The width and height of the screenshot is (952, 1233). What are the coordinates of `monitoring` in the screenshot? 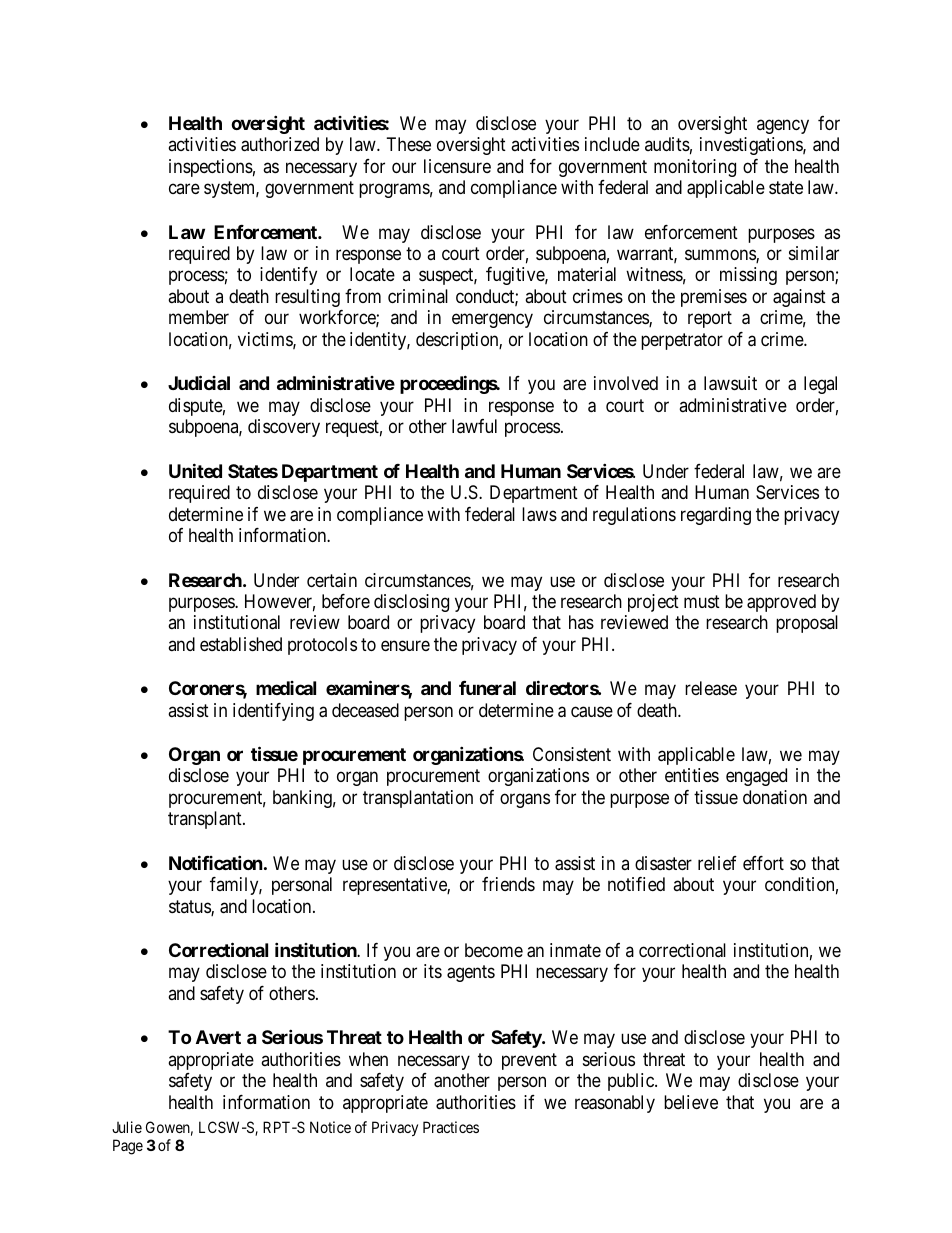 It's located at (695, 168).
